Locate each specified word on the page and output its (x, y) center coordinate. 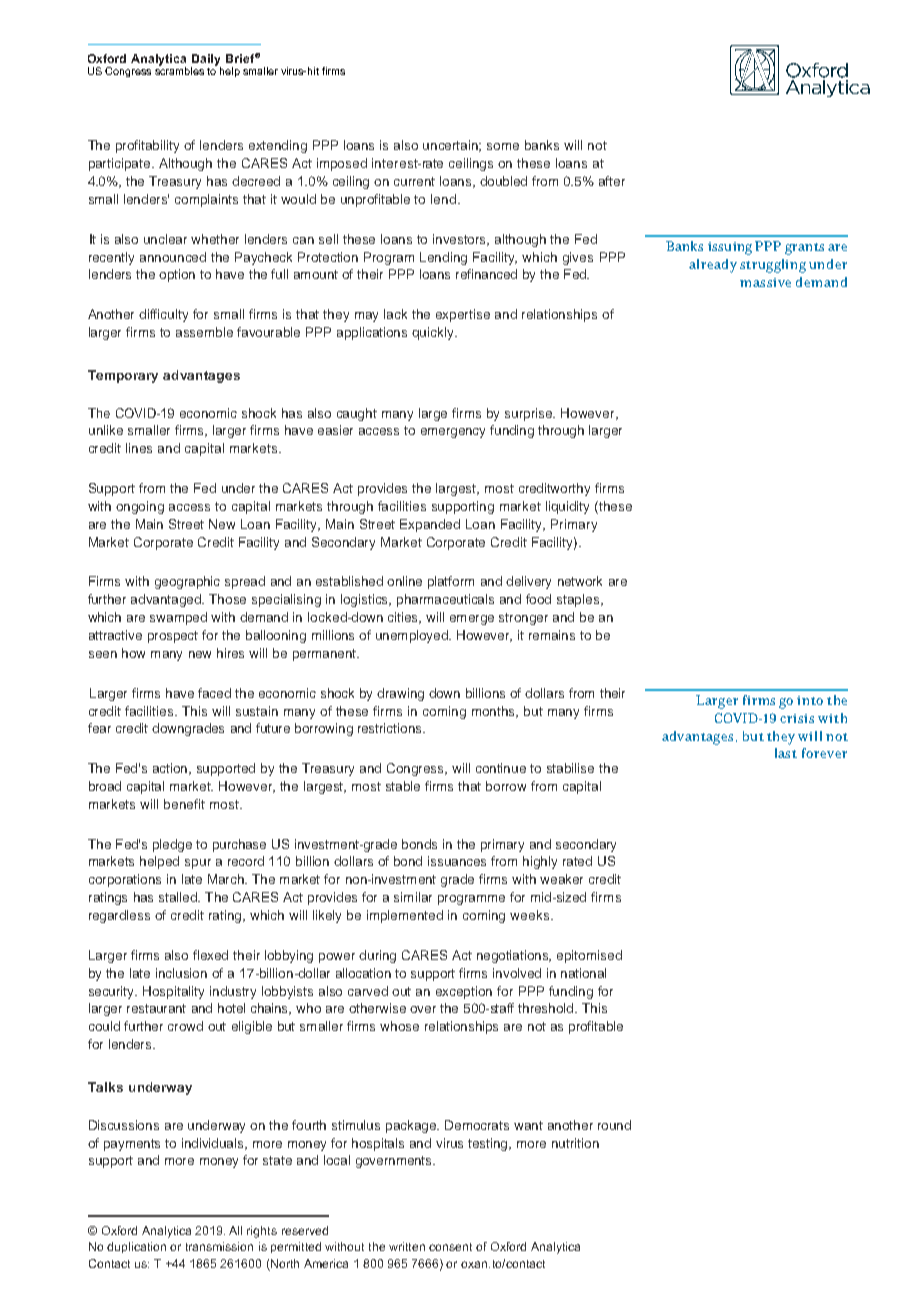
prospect (173, 637)
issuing (730, 248)
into (810, 700)
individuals (214, 1144)
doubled (503, 181)
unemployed (413, 636)
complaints (206, 200)
